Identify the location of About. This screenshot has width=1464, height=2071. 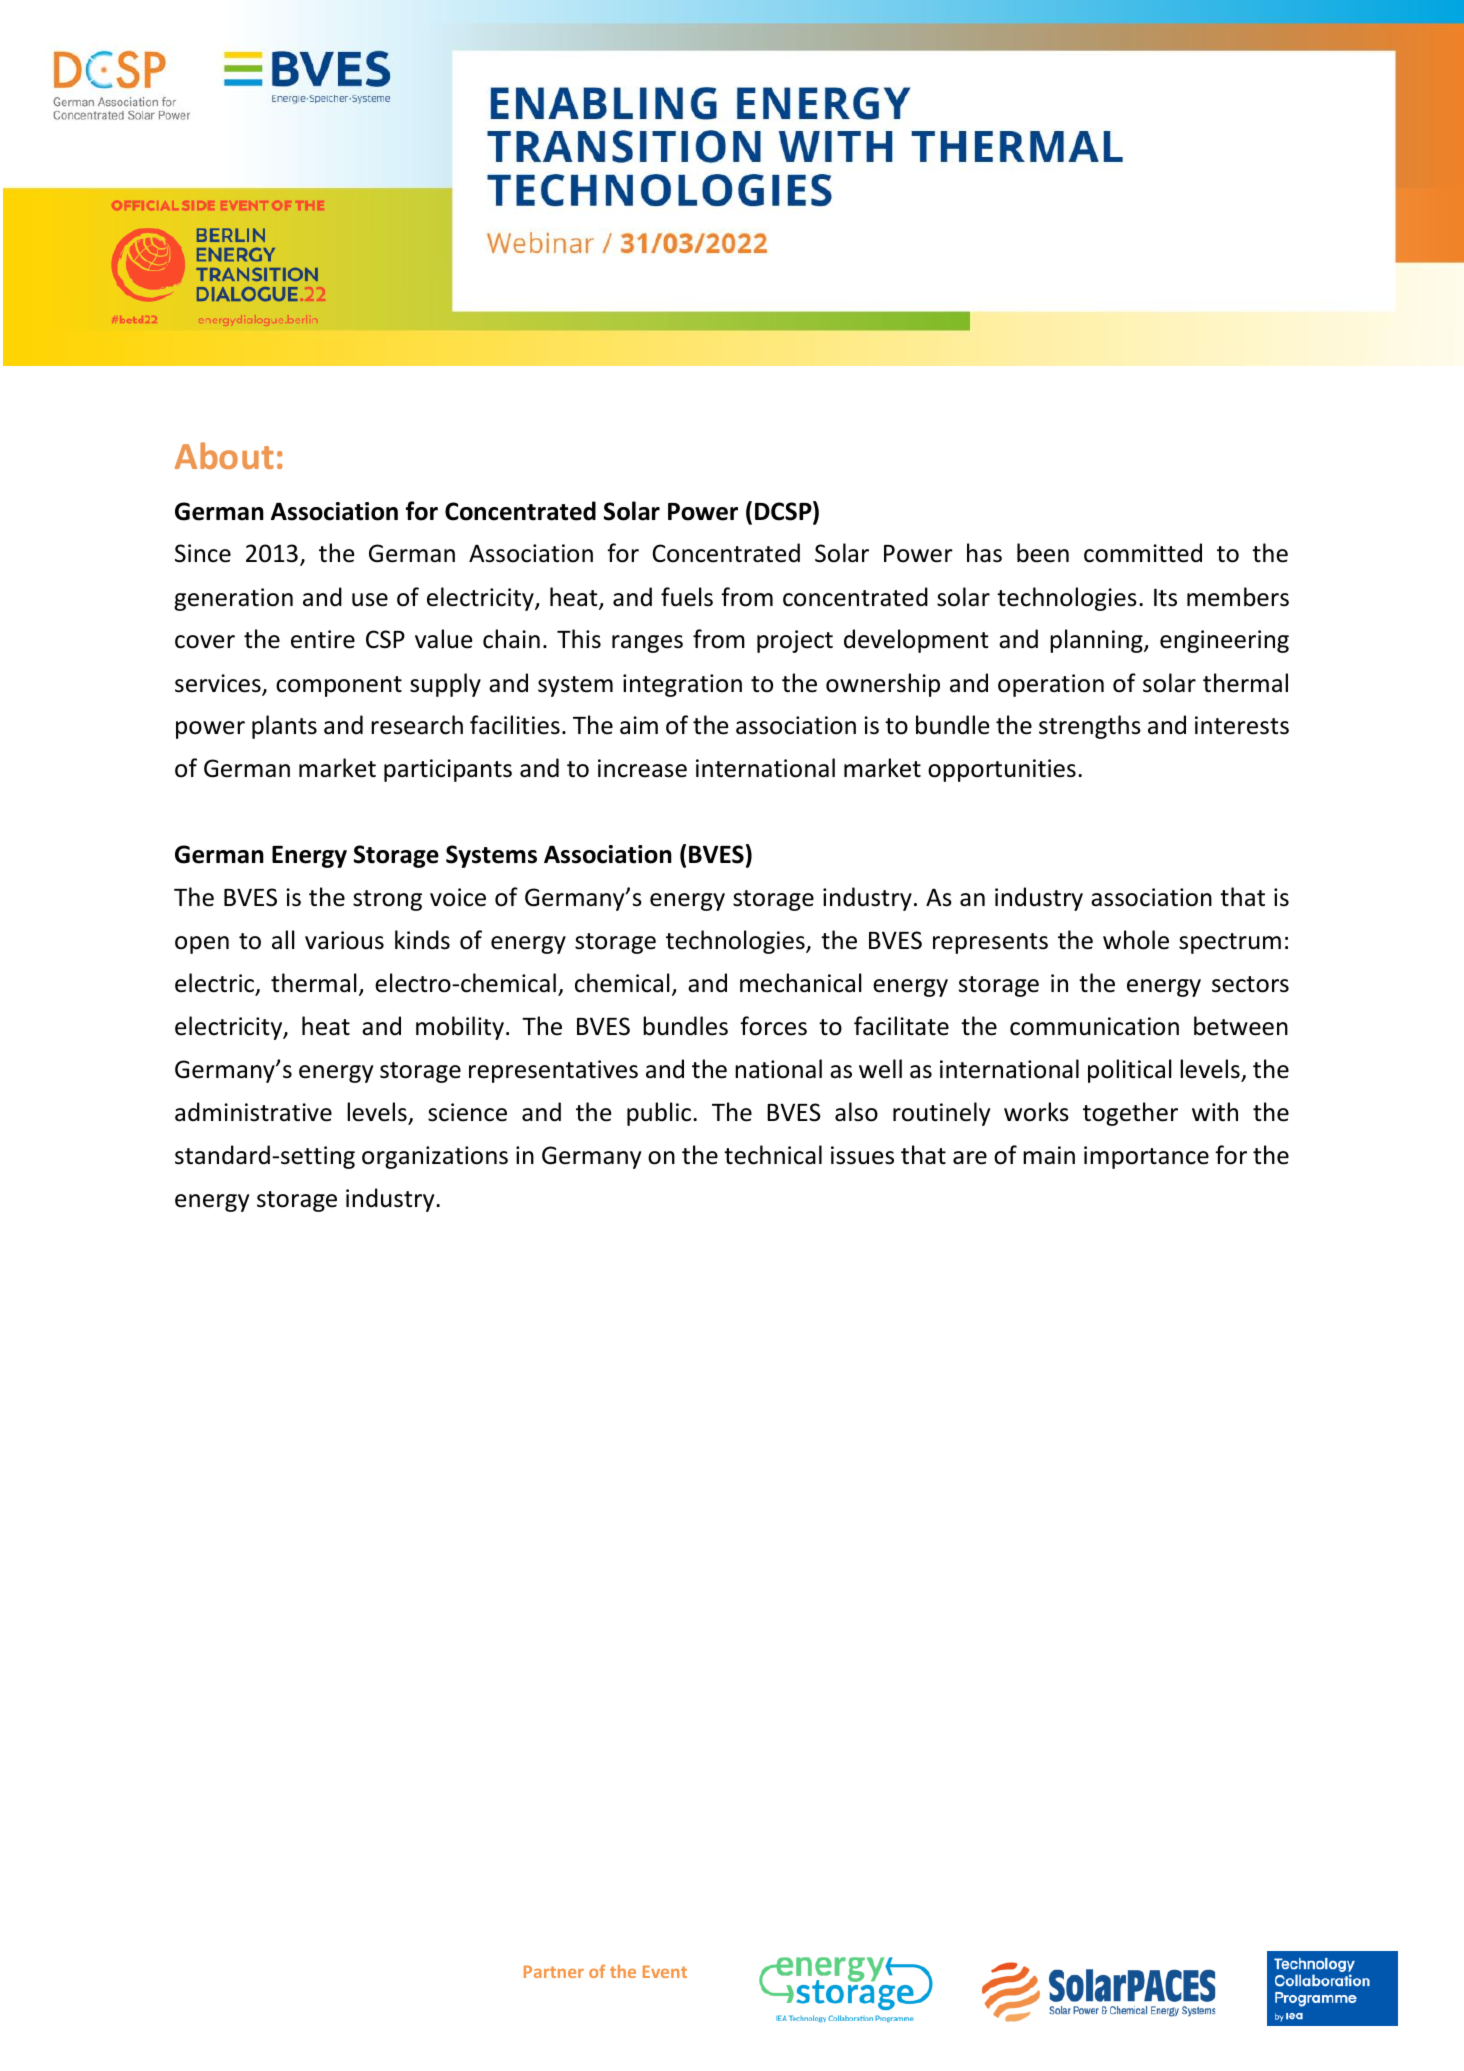
(224, 455).
